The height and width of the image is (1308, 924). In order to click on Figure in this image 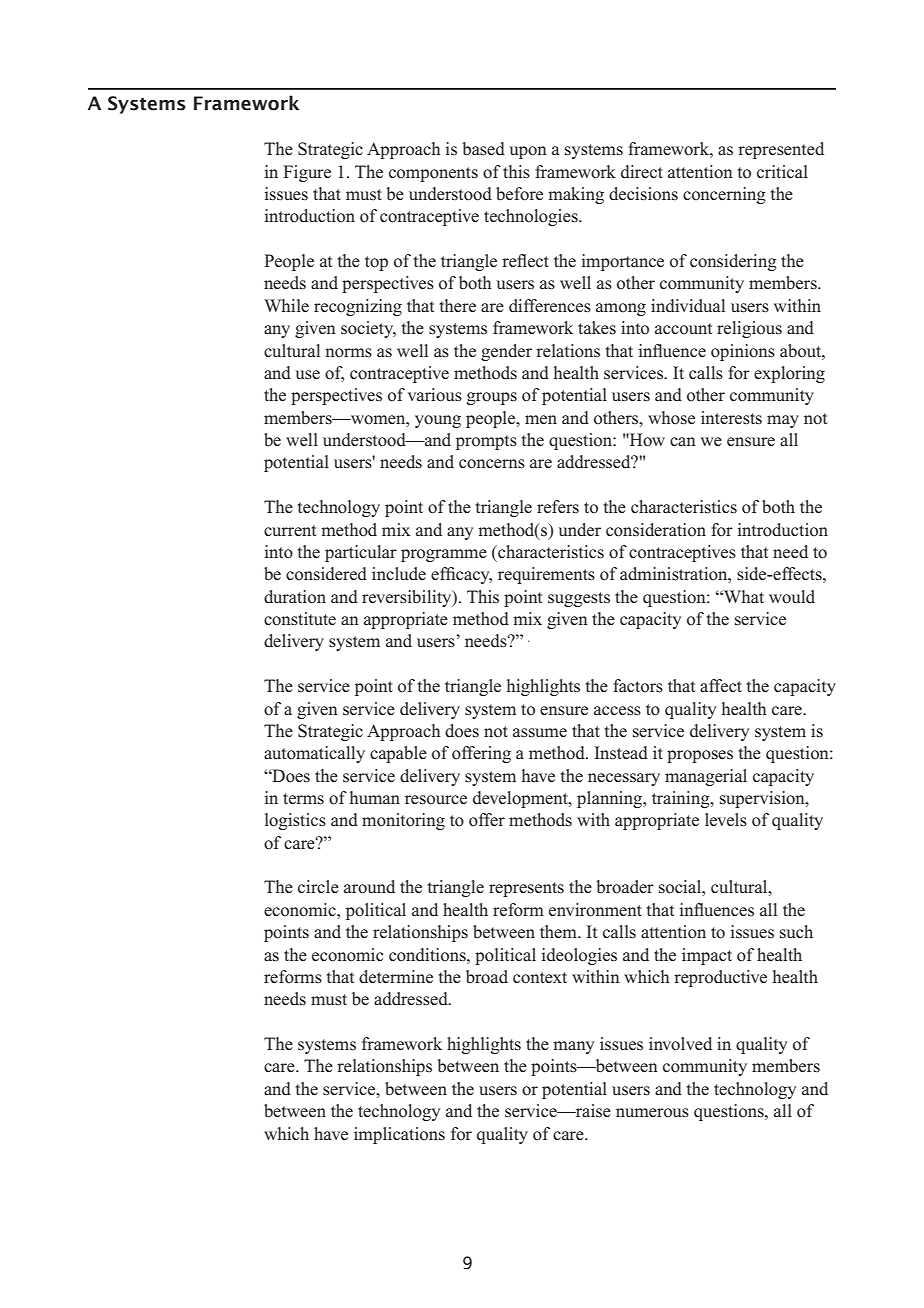, I will do `click(307, 173)`.
